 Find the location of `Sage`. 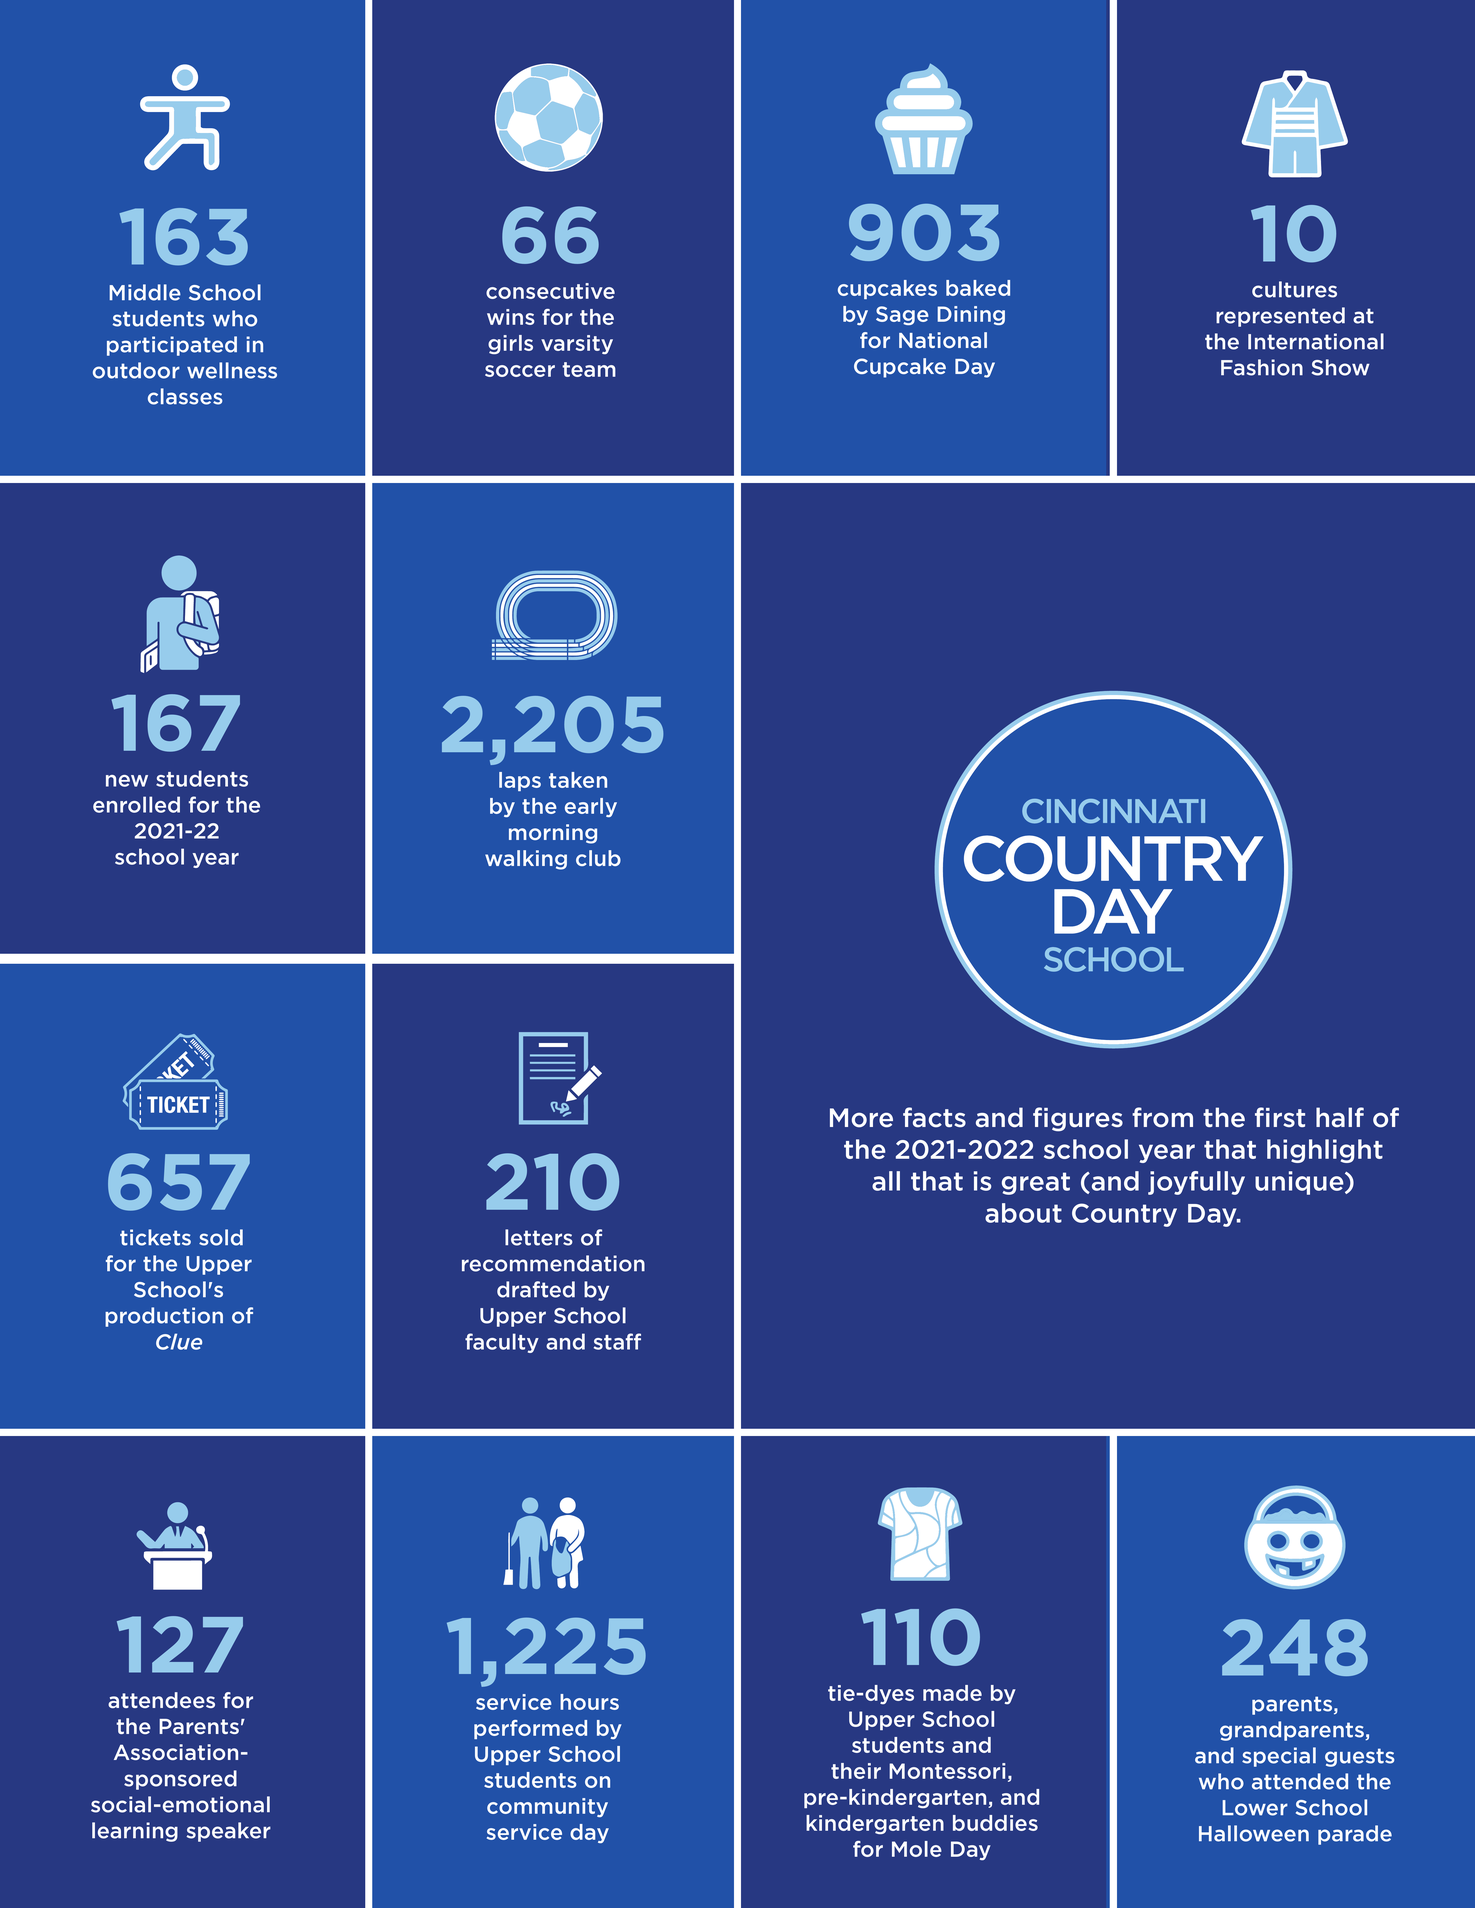

Sage is located at coordinates (902, 315).
